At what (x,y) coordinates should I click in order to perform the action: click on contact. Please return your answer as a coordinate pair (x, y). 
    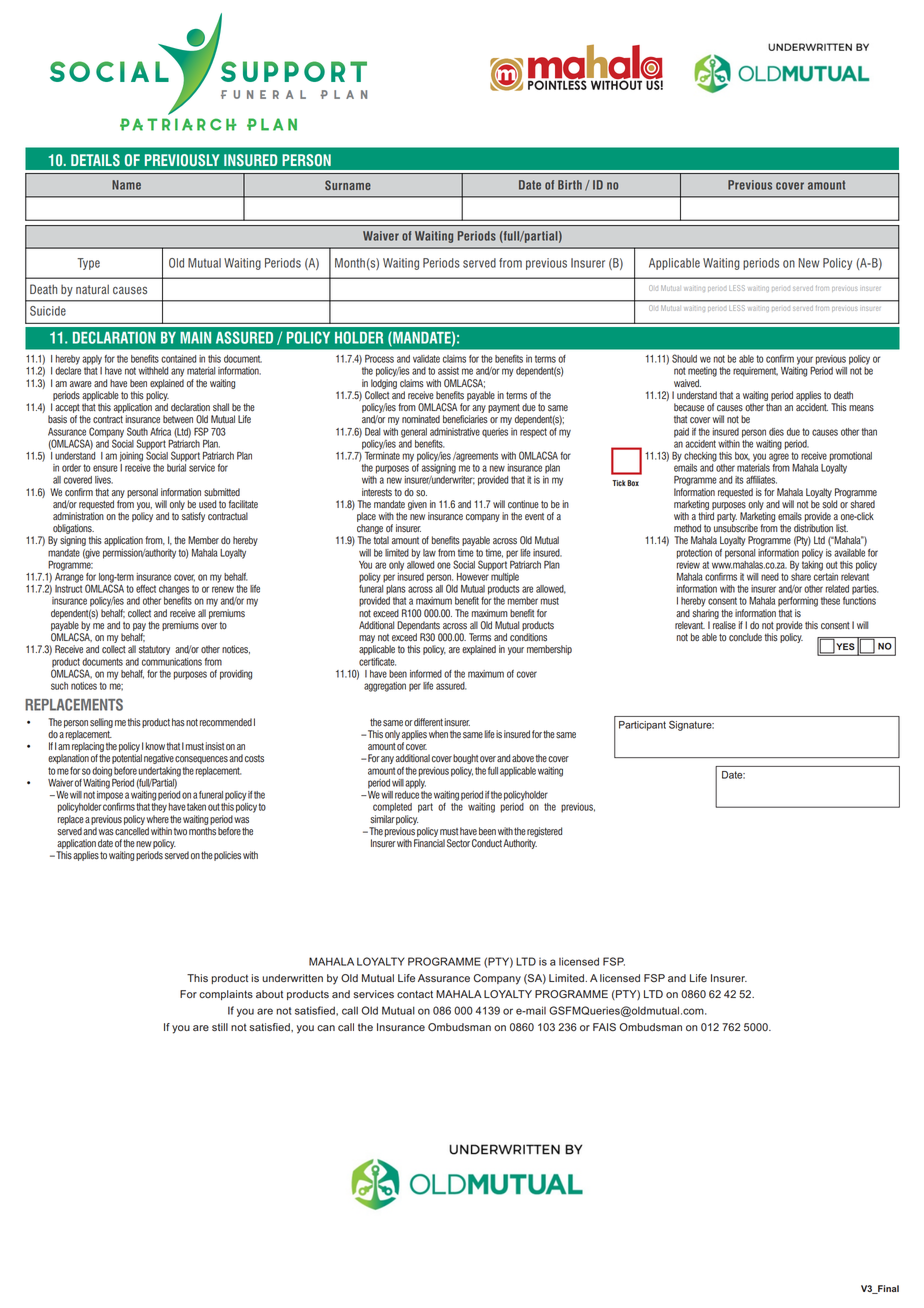
    Looking at the image, I should click on (415, 994).
